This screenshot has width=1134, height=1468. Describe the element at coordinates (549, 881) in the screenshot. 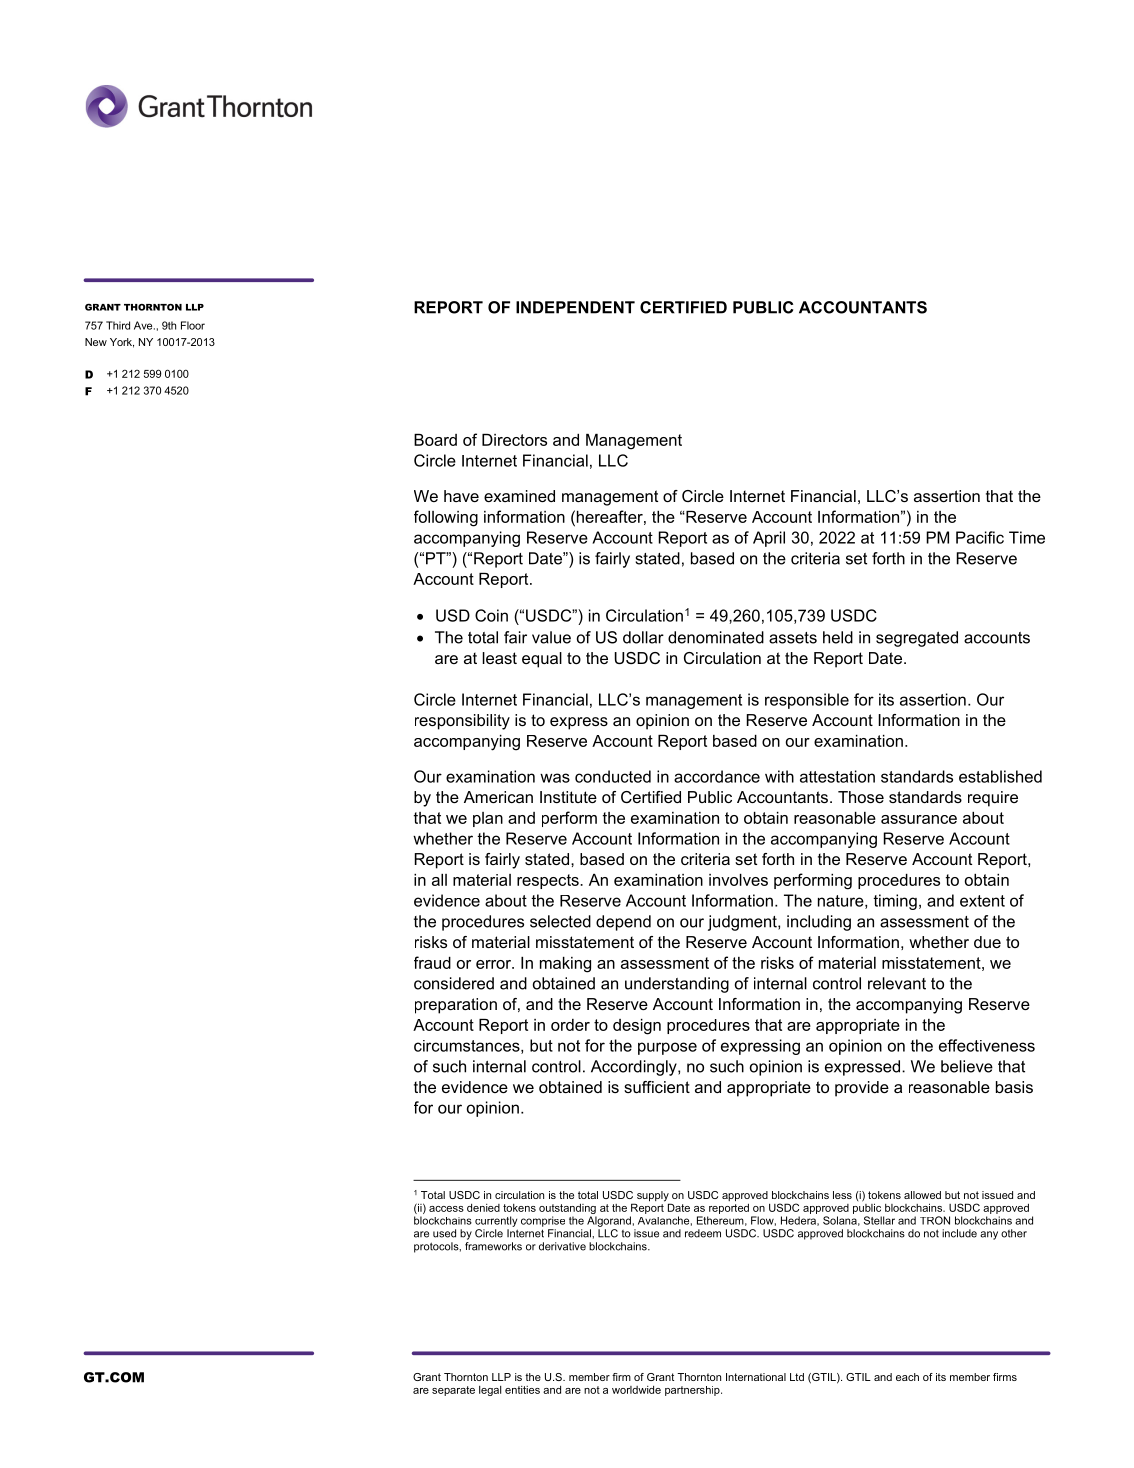

I see `respects` at that location.
